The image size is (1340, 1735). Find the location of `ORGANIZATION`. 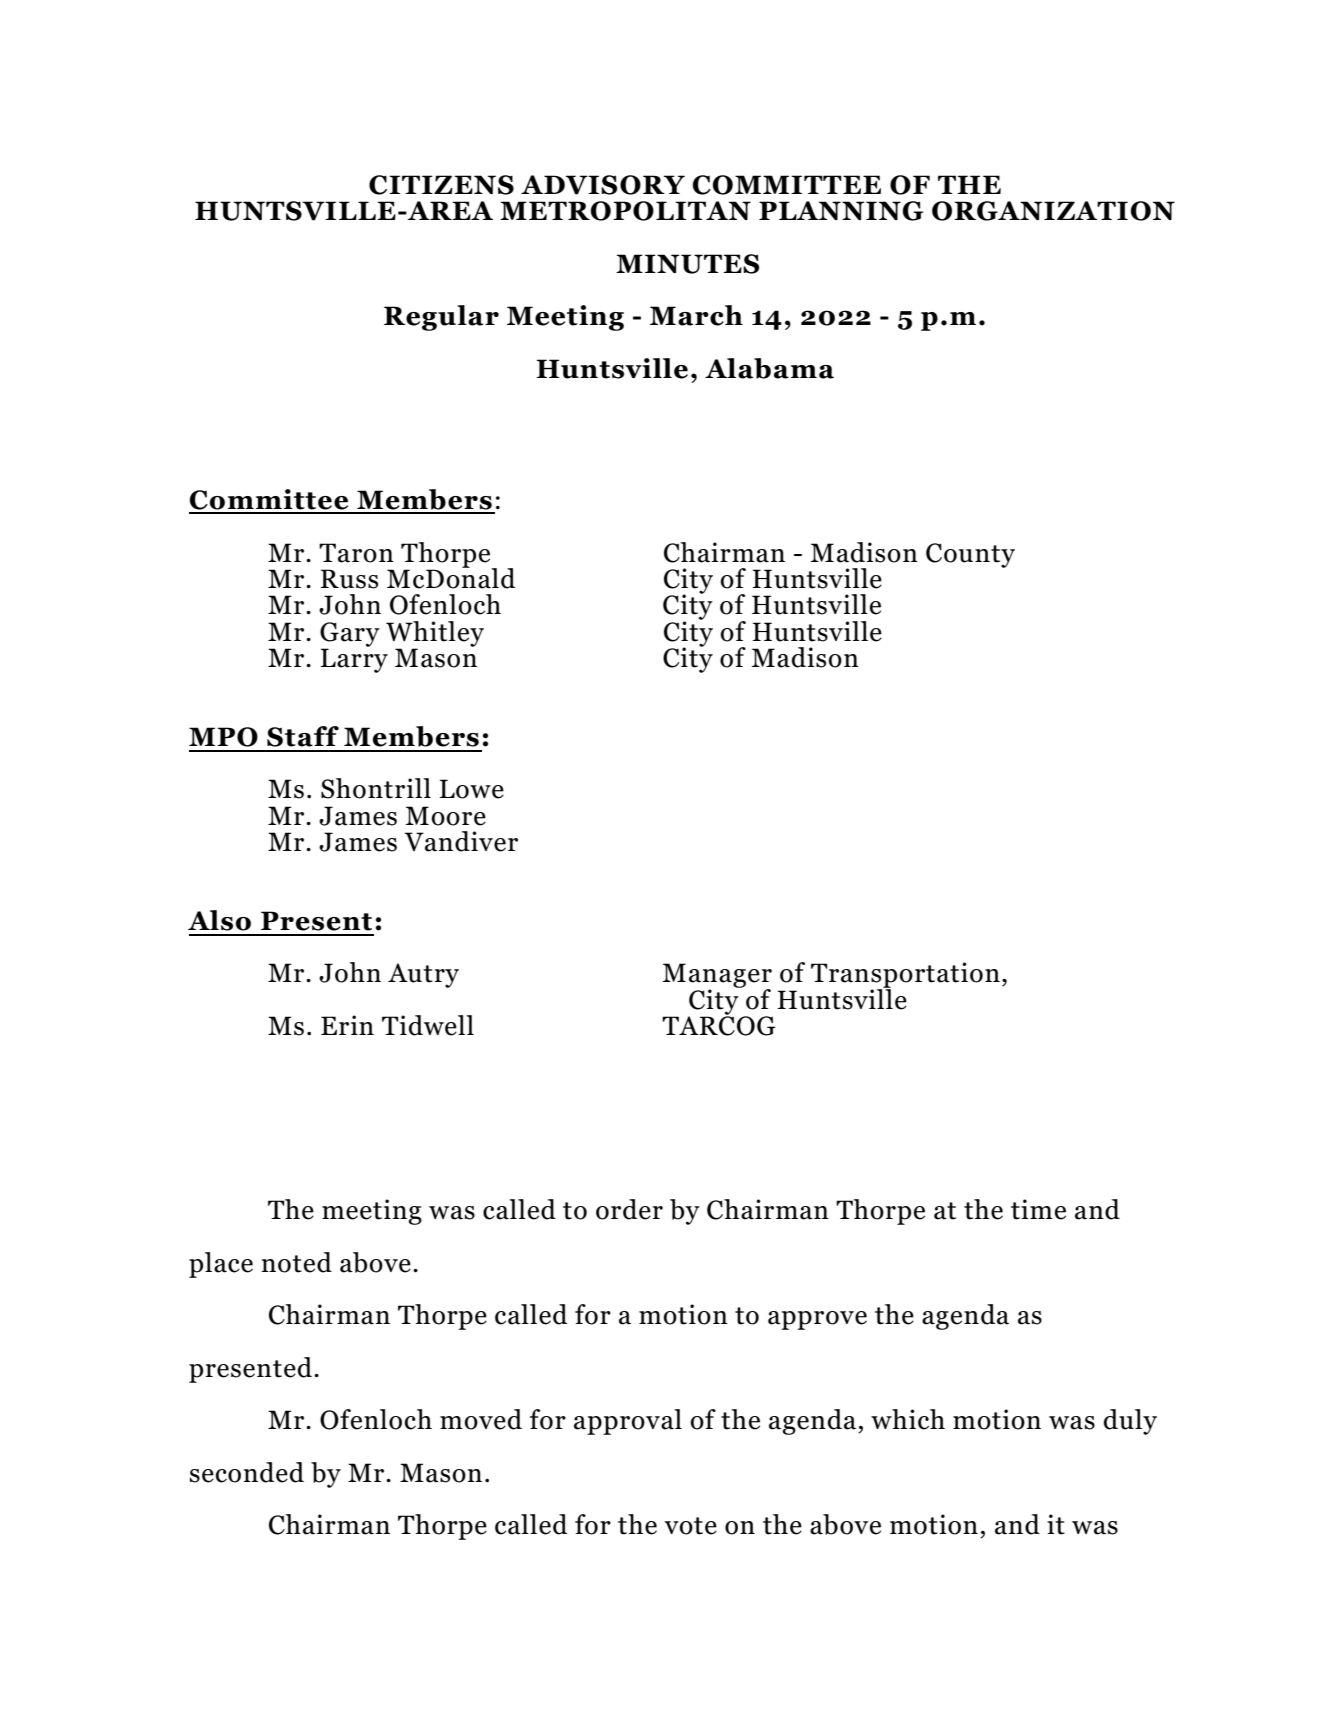

ORGANIZATION is located at coordinates (1053, 211).
